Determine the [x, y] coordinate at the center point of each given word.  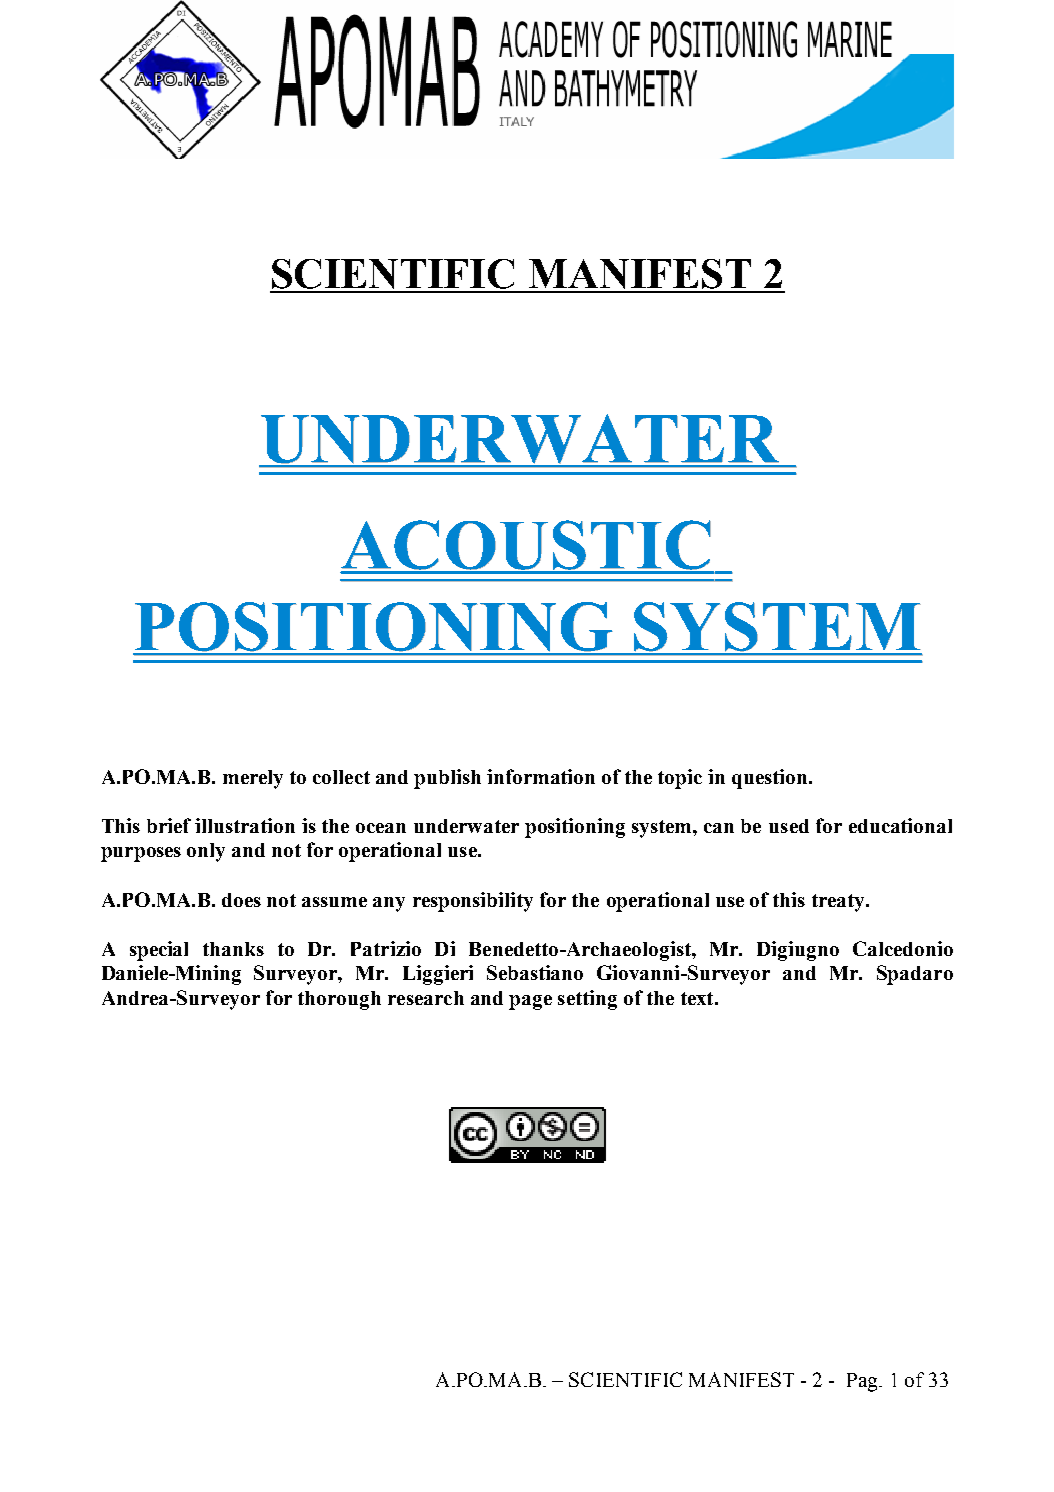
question [771, 779]
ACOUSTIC [526, 546]
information [541, 776]
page [530, 1002]
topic [680, 779]
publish [447, 779]
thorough [339, 1000]
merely [253, 779]
